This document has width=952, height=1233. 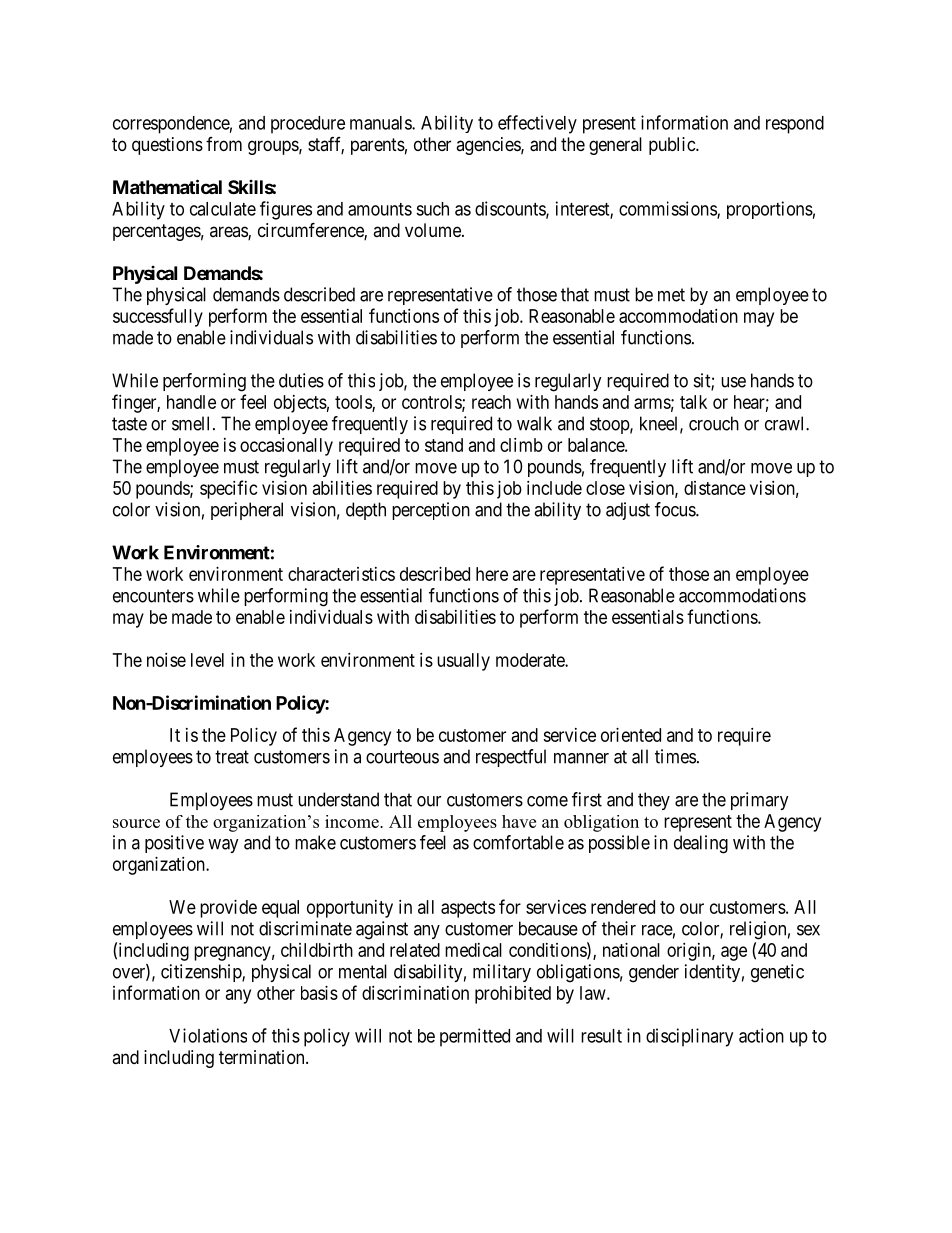 I want to click on reach, so click(x=491, y=402).
